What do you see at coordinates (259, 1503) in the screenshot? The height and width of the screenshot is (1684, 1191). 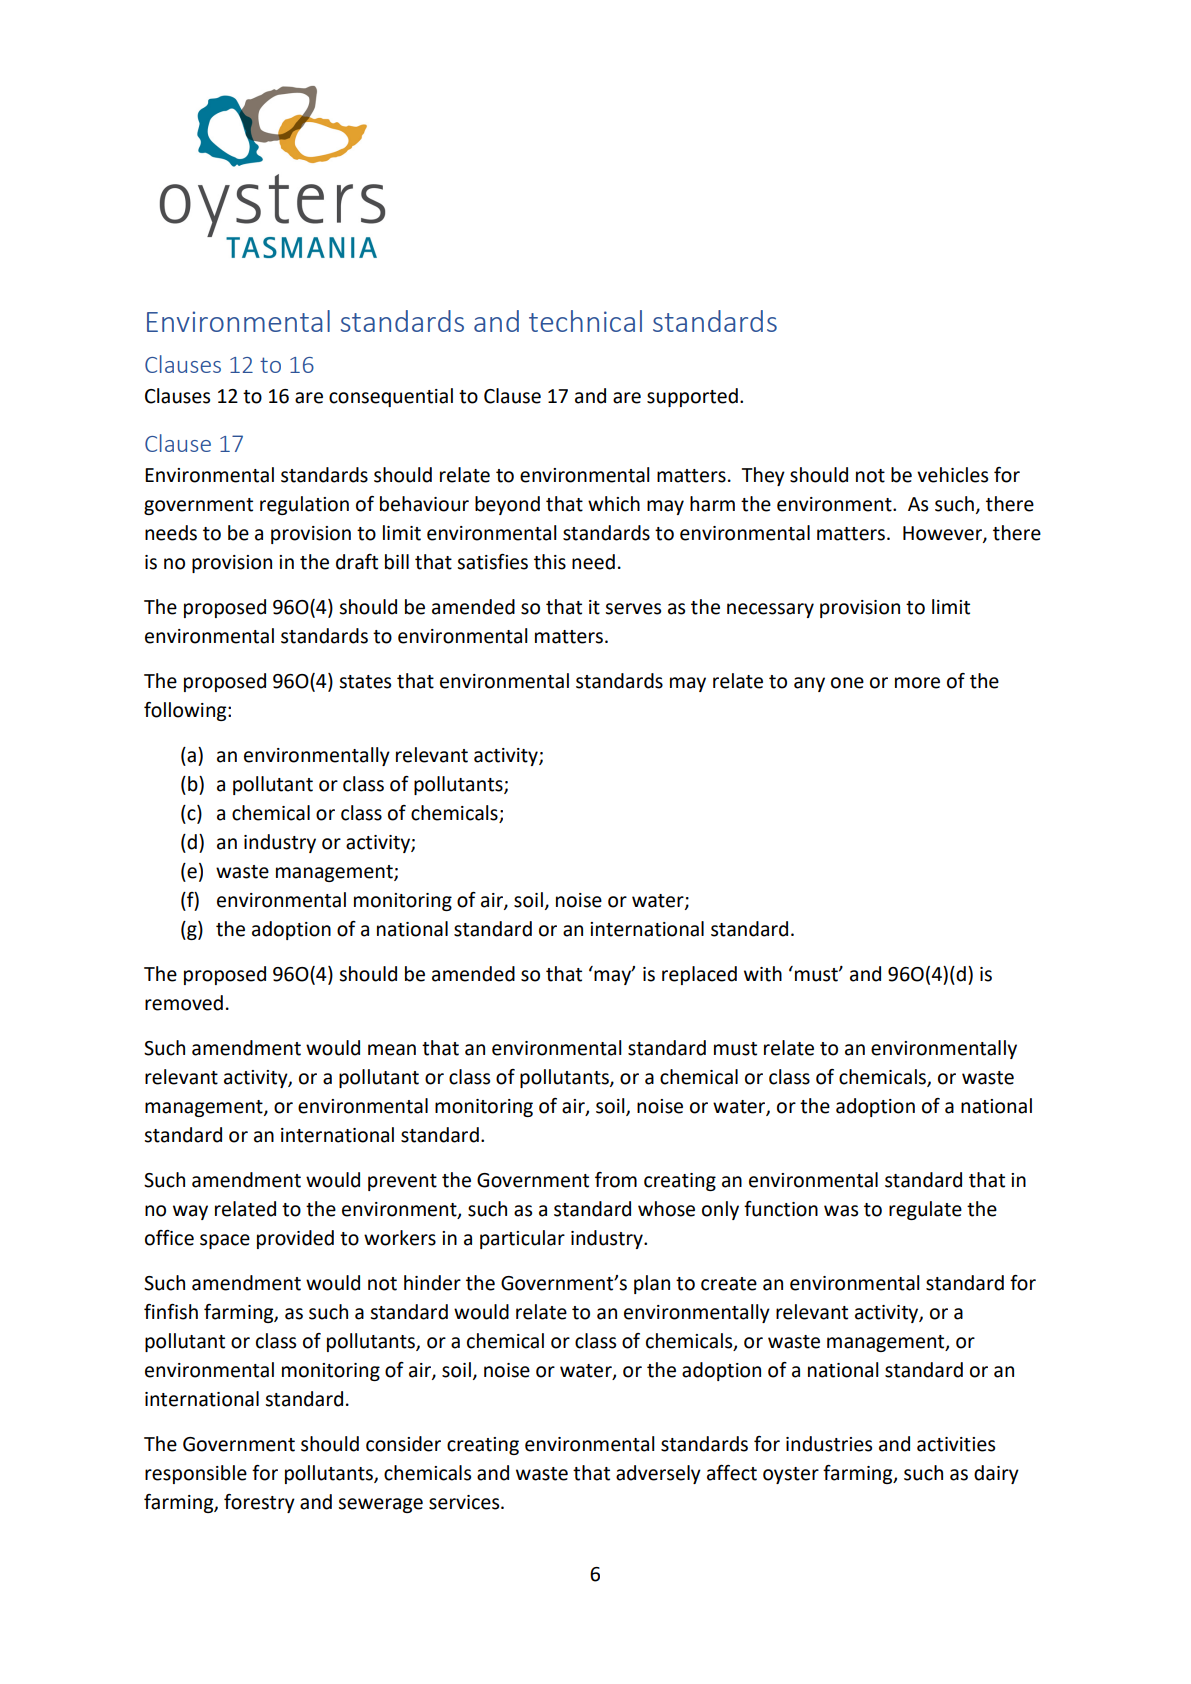 I see `forestry` at bounding box center [259, 1503].
